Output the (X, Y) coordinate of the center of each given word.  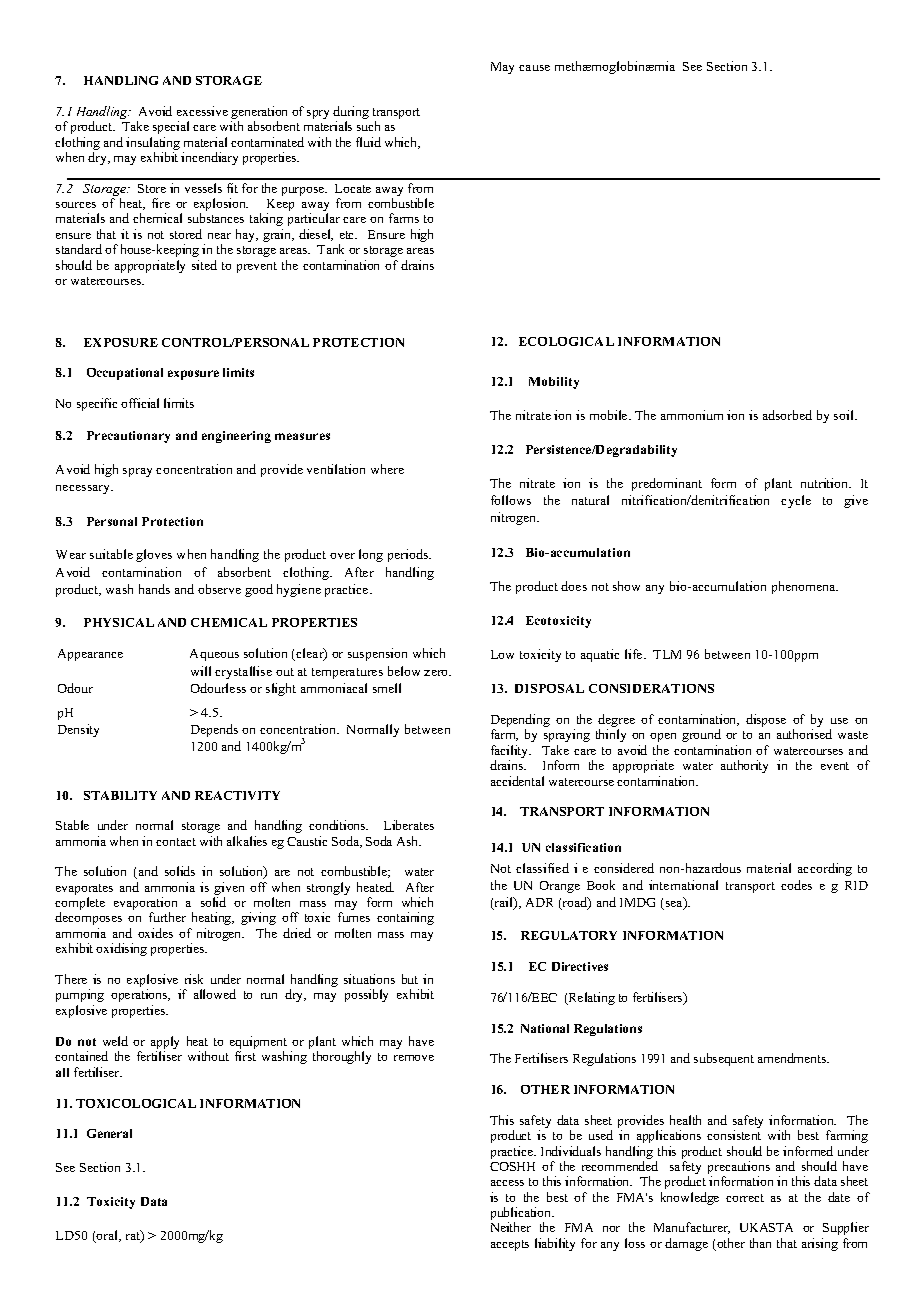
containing (405, 918)
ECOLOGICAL (566, 341)
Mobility (554, 383)
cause (534, 68)
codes (796, 885)
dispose (766, 720)
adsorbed (787, 415)
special (171, 127)
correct (745, 1198)
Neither (511, 1227)
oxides (155, 933)
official (140, 403)
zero (437, 673)
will (201, 671)
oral (108, 1236)
